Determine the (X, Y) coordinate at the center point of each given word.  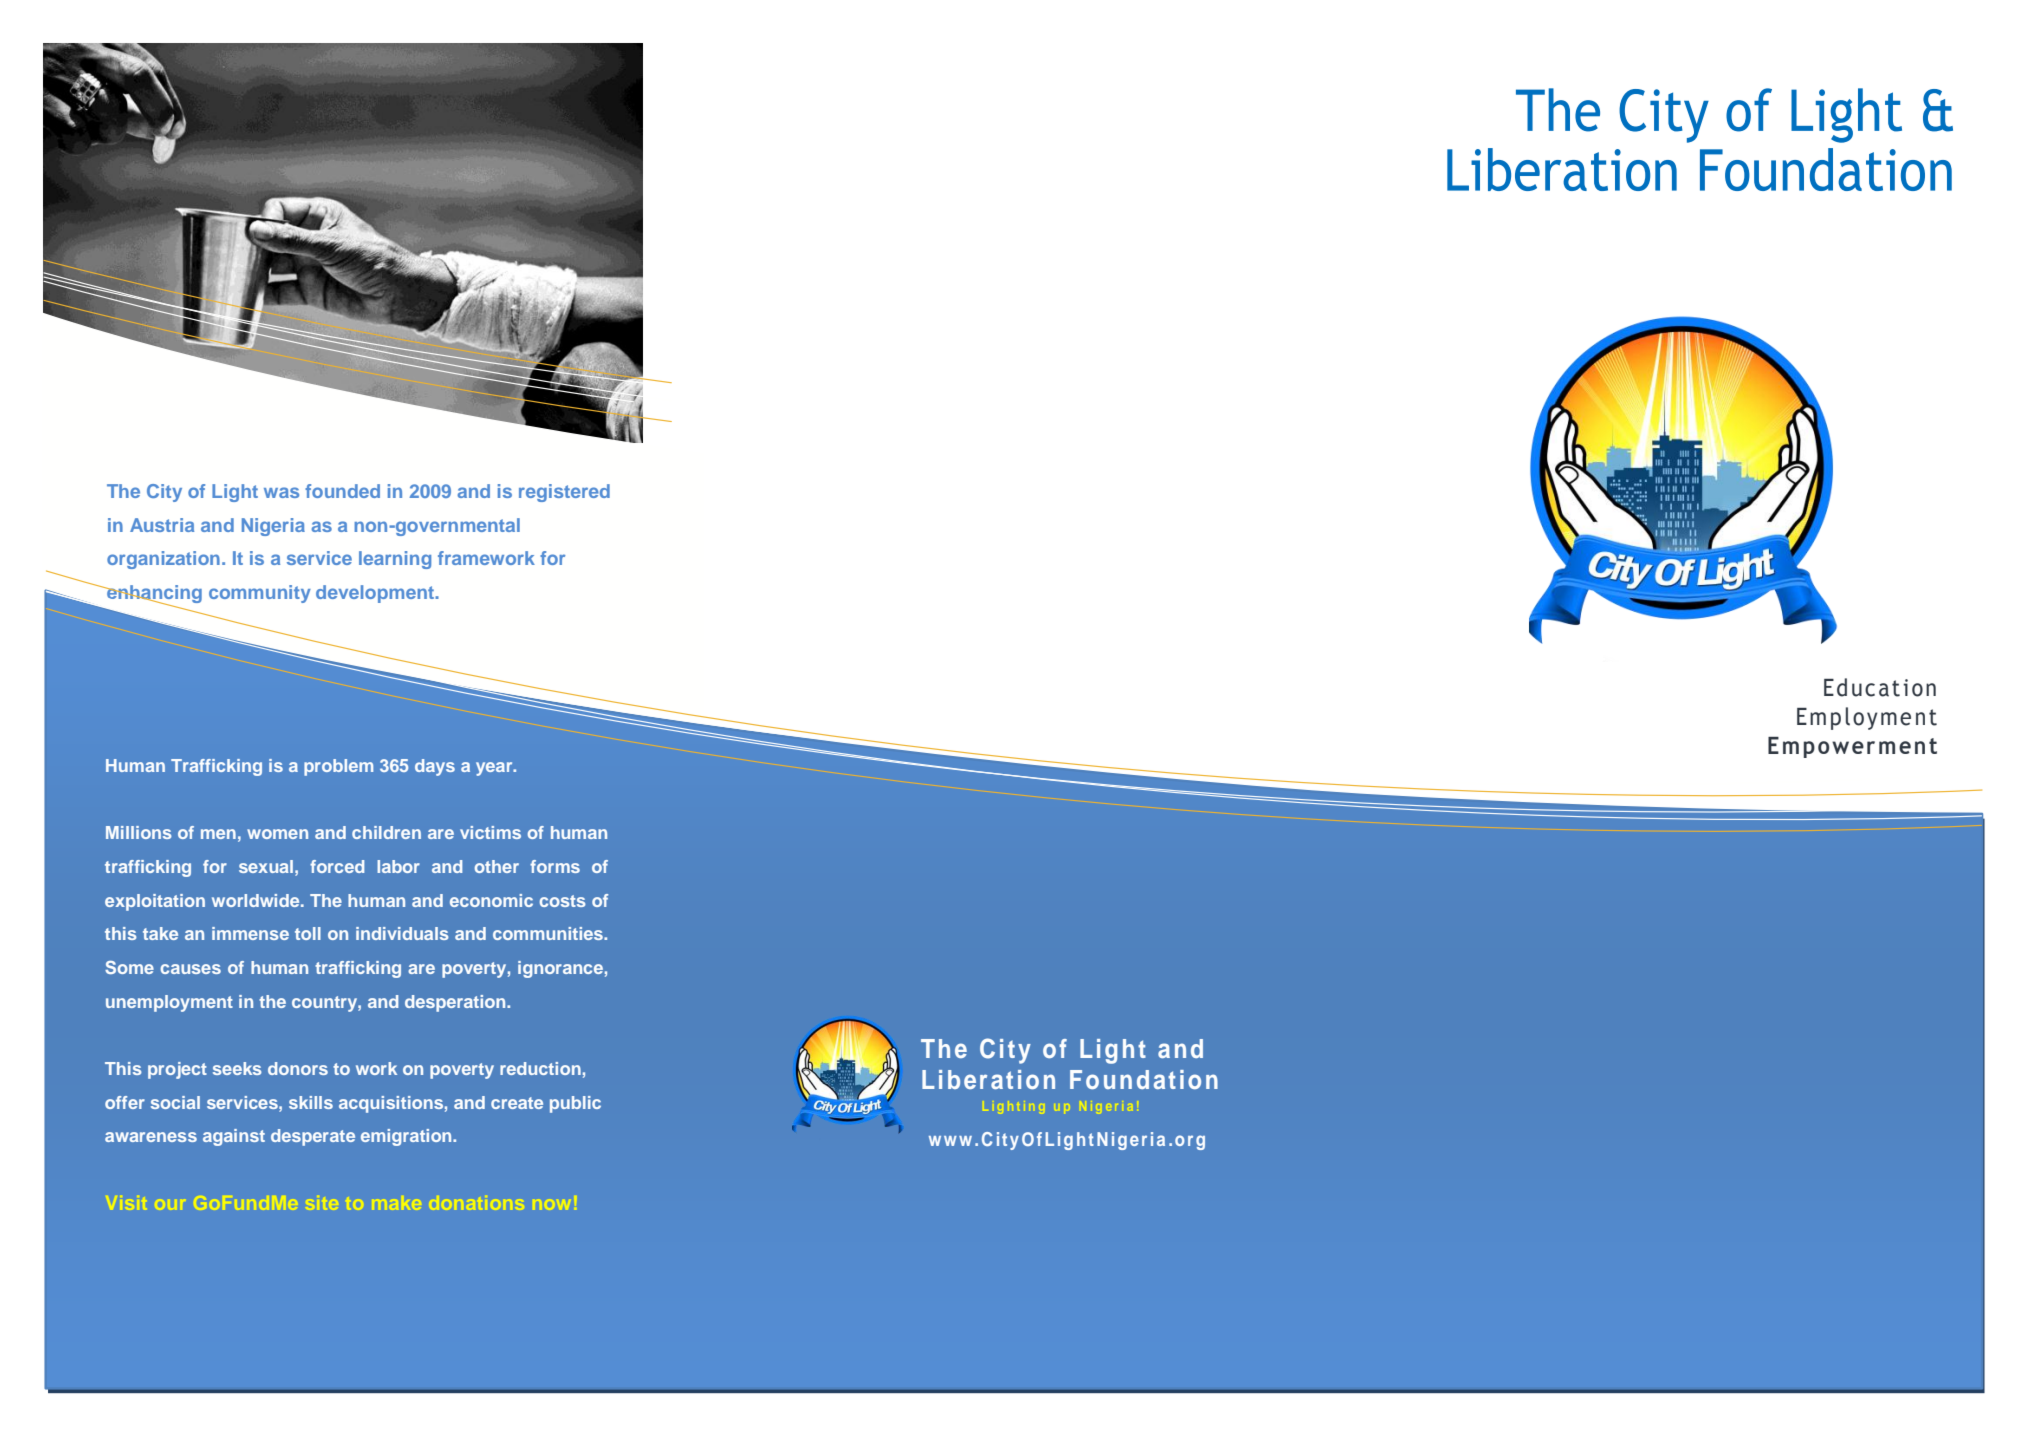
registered (564, 493)
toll (308, 933)
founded (342, 491)
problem (338, 767)
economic (491, 900)
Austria (162, 525)
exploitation (155, 902)
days (435, 767)
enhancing (153, 595)
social (175, 1102)
